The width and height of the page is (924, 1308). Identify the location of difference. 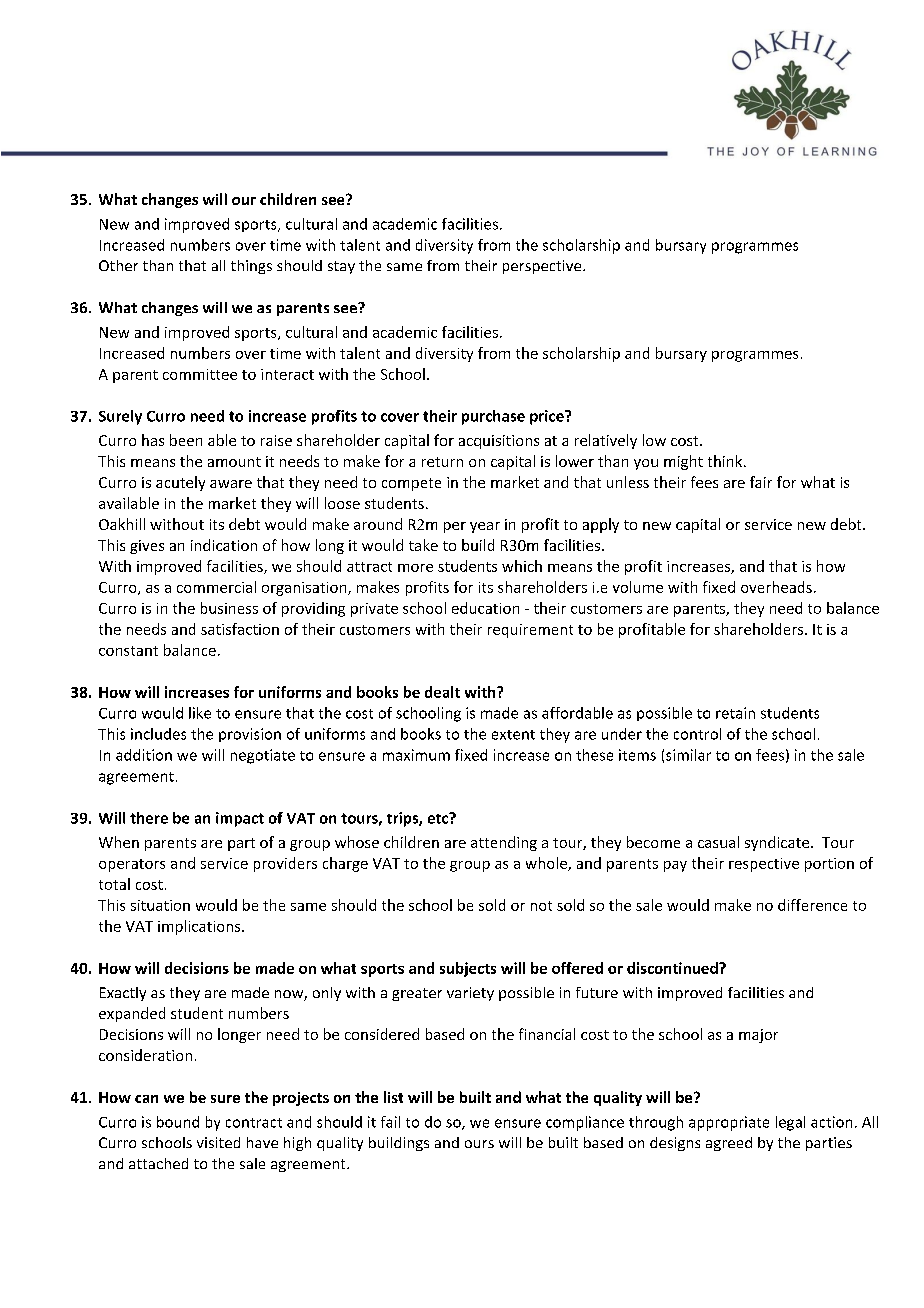
(812, 905).
